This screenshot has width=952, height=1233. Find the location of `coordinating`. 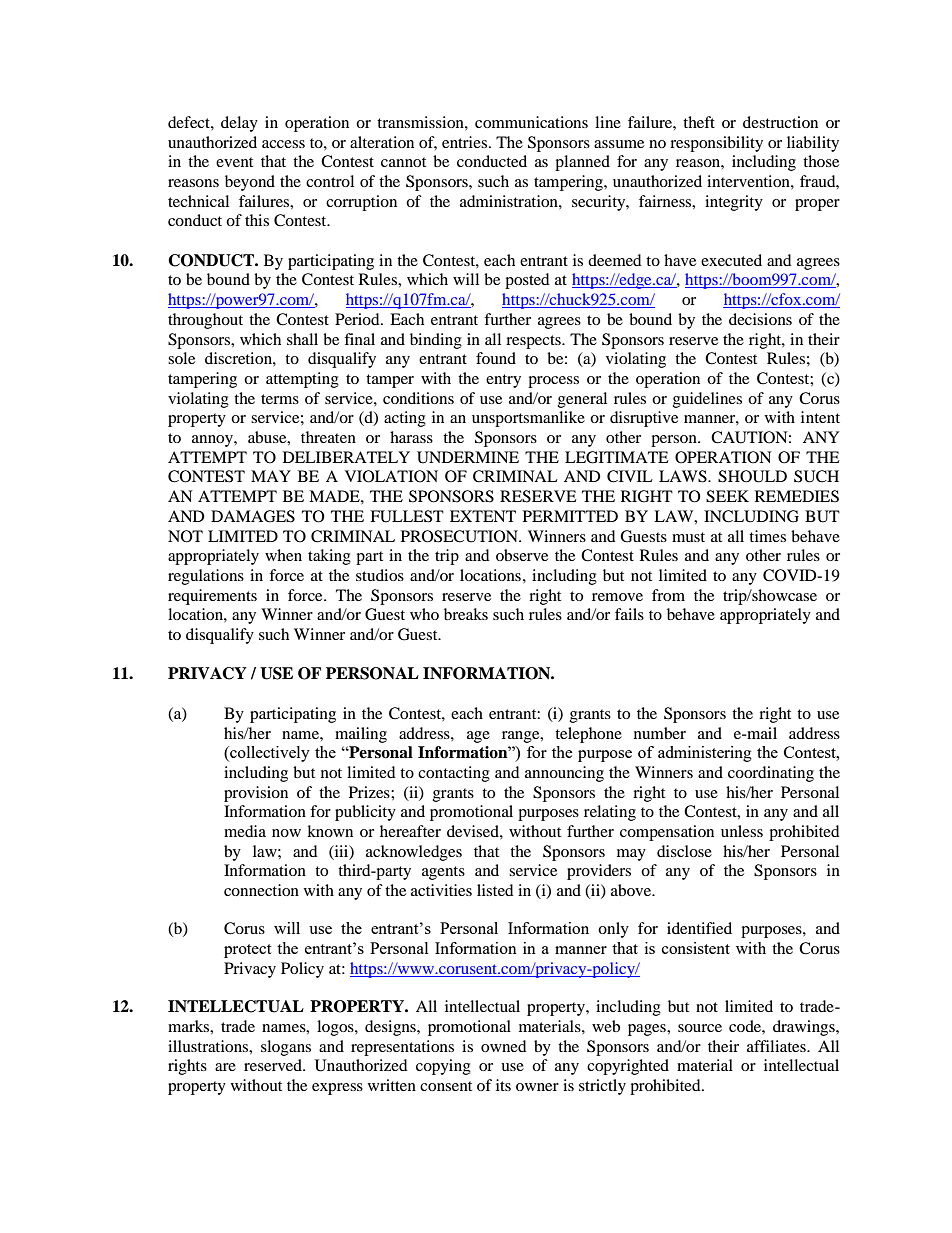

coordinating is located at coordinates (771, 774).
